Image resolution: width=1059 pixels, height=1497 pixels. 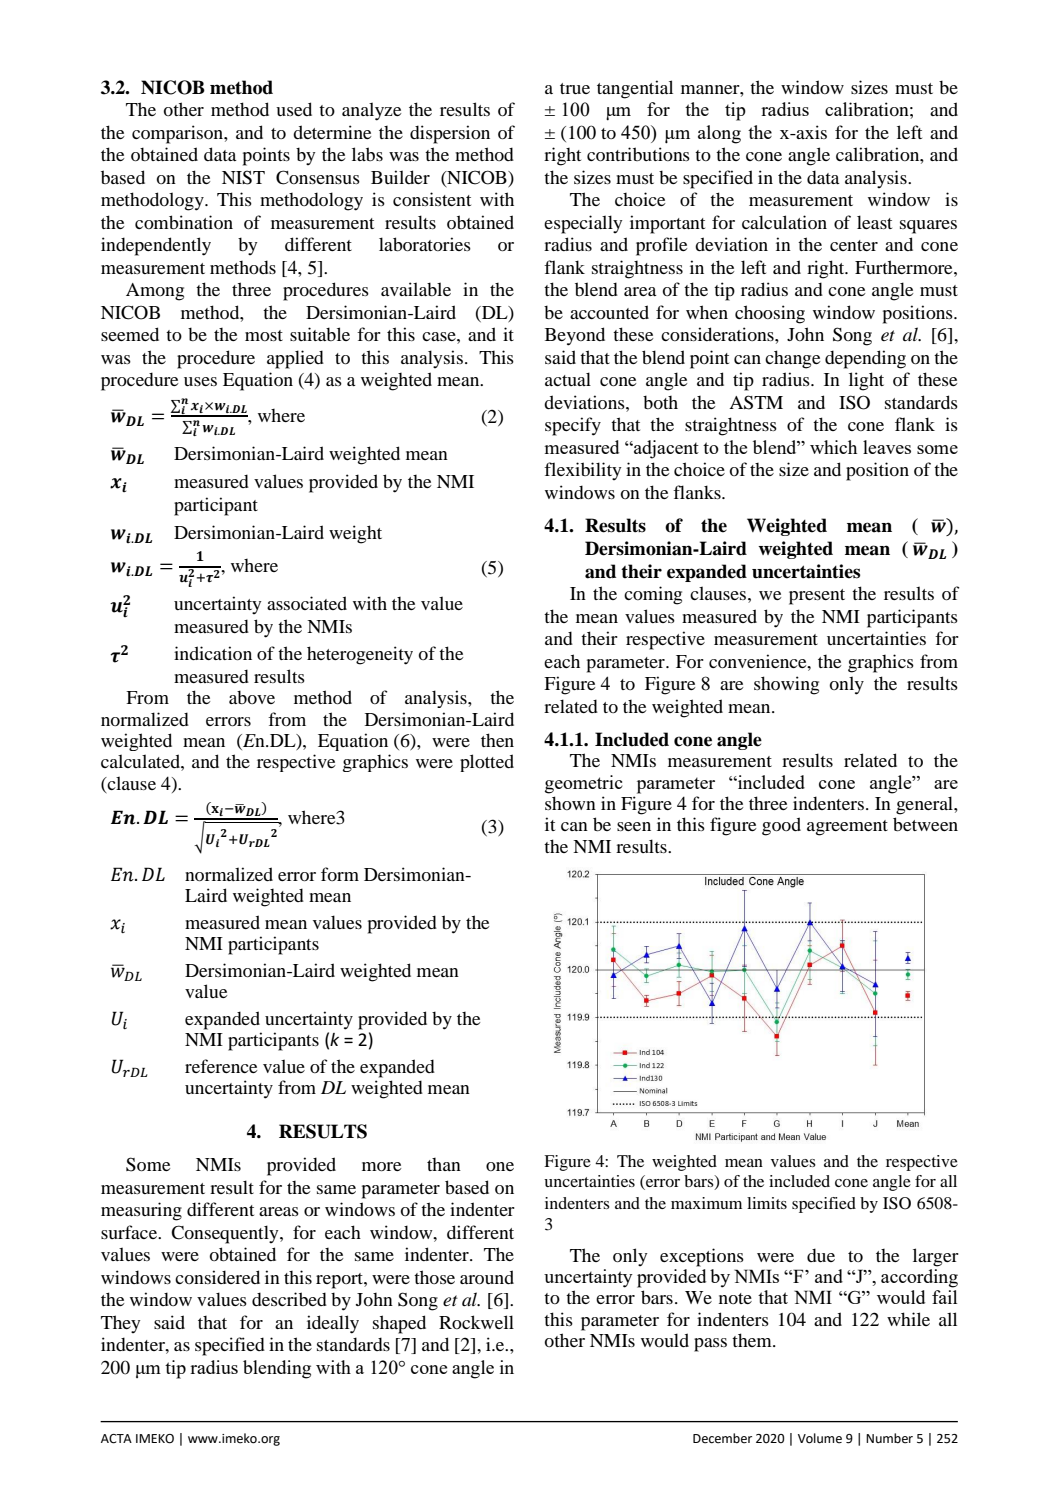 What do you see at coordinates (817, 597) in the screenshot?
I see `present` at bounding box center [817, 597].
